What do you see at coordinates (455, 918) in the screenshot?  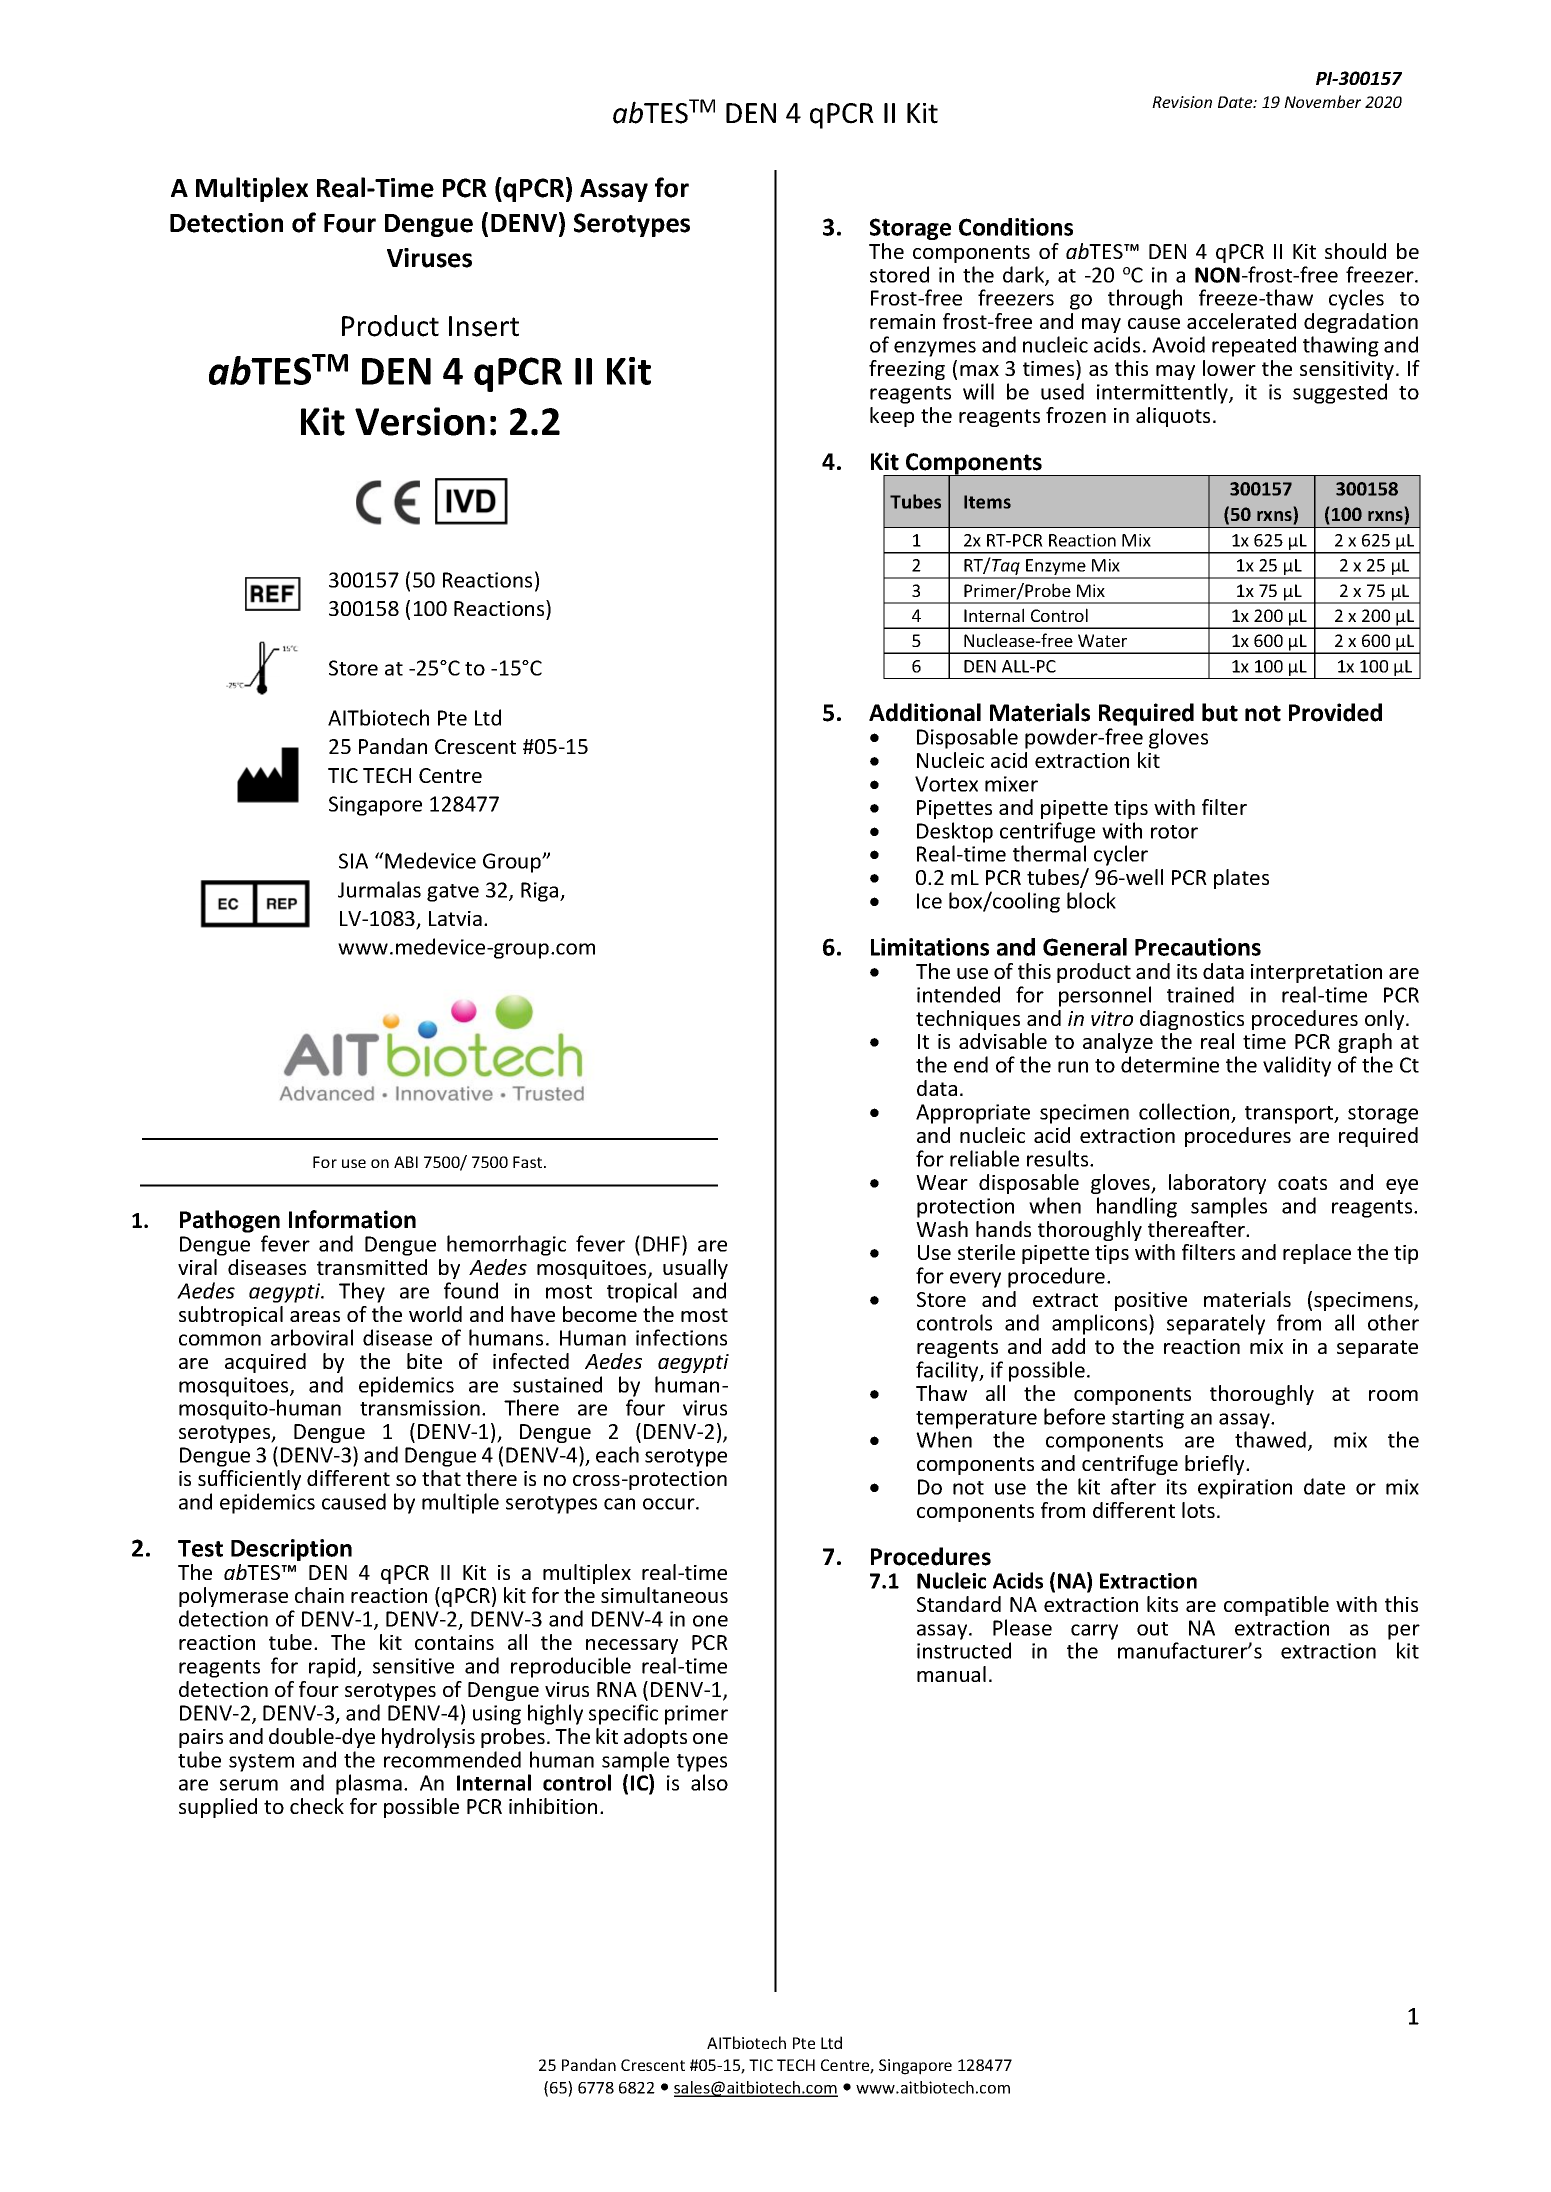 I see `Latvia` at bounding box center [455, 918].
